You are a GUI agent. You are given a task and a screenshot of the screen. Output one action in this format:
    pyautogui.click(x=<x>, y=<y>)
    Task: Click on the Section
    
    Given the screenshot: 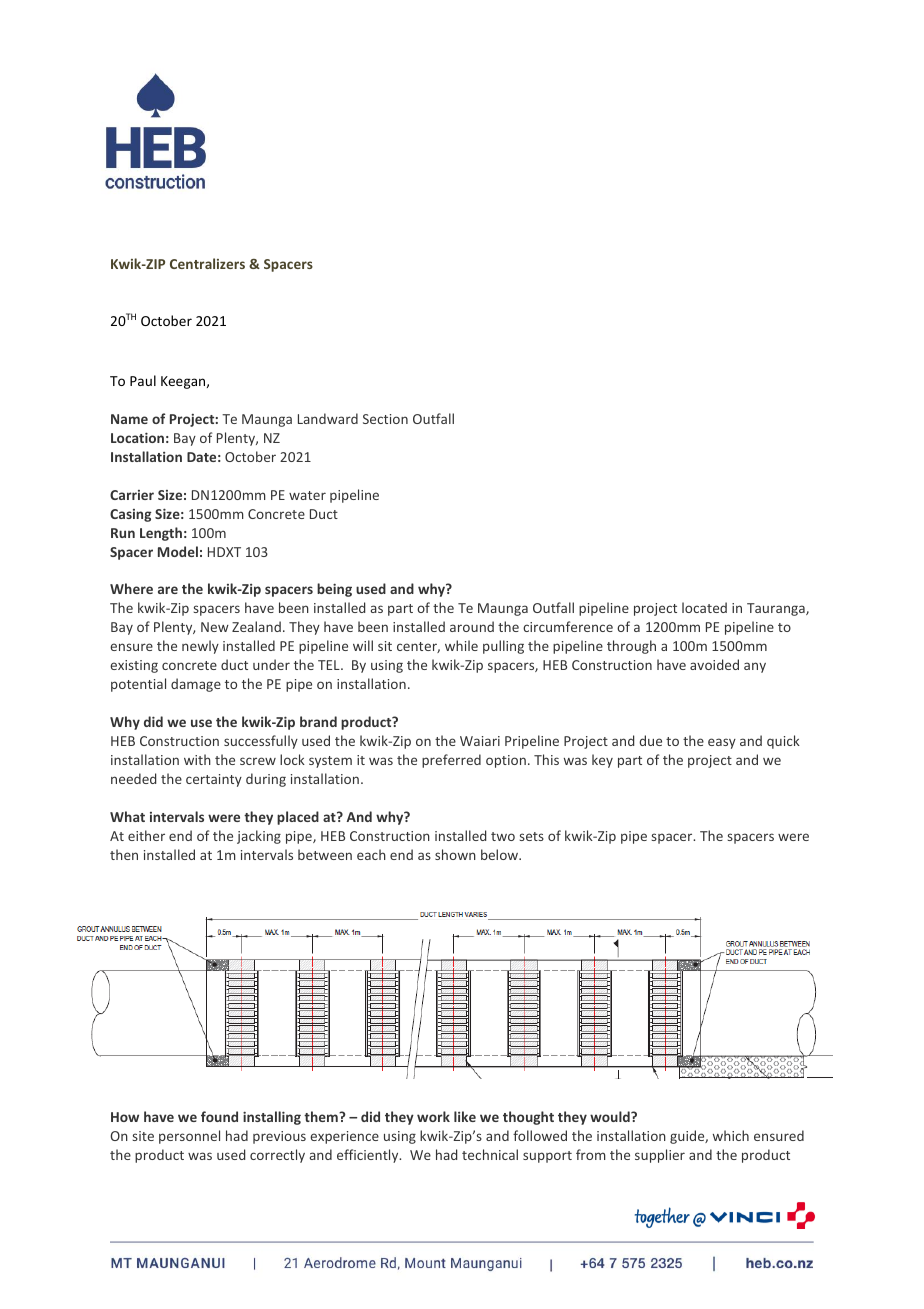 What is the action you would take?
    pyautogui.click(x=385, y=419)
